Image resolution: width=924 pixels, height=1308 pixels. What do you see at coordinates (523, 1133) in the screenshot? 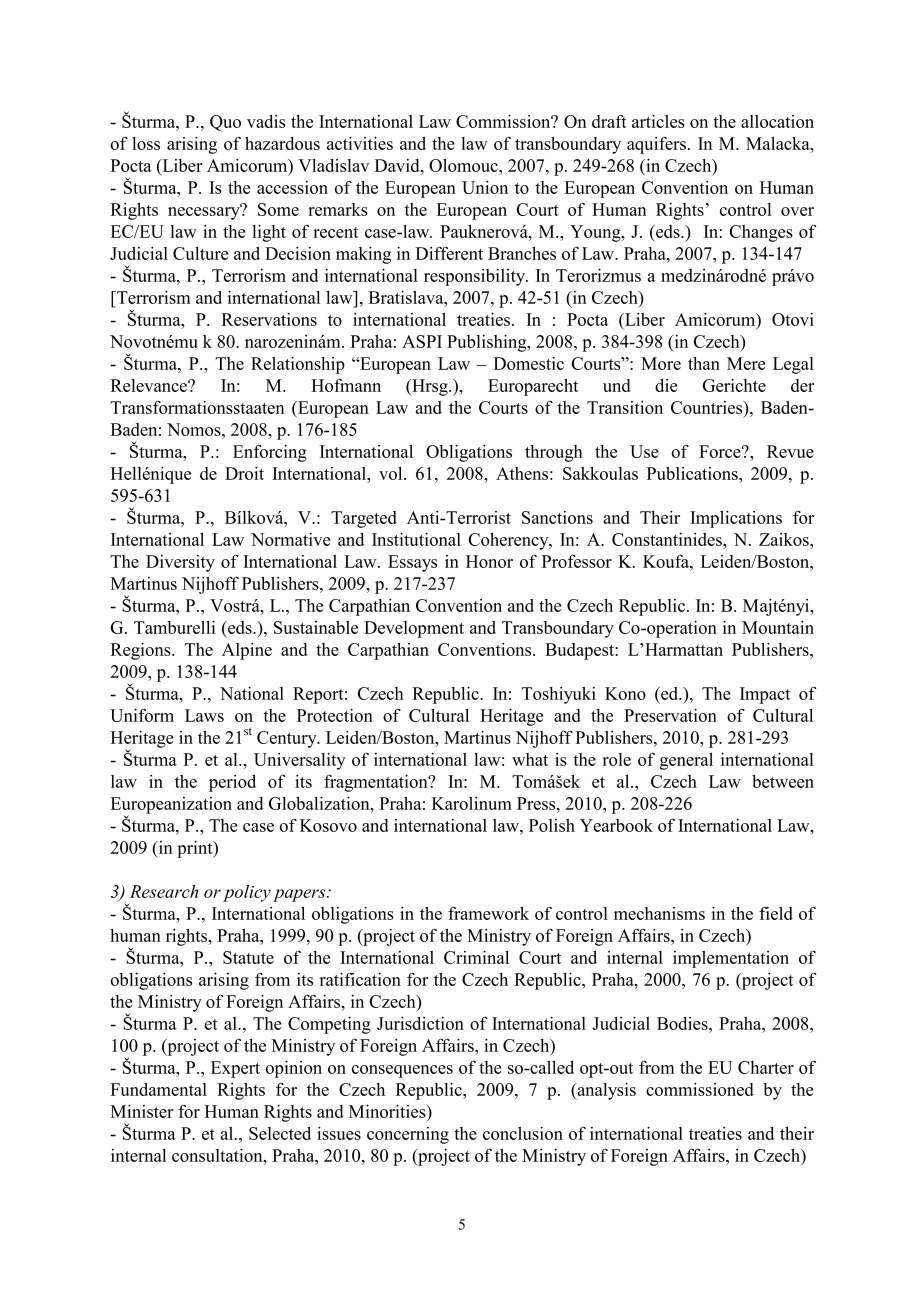
I see `conclusion` at bounding box center [523, 1133].
